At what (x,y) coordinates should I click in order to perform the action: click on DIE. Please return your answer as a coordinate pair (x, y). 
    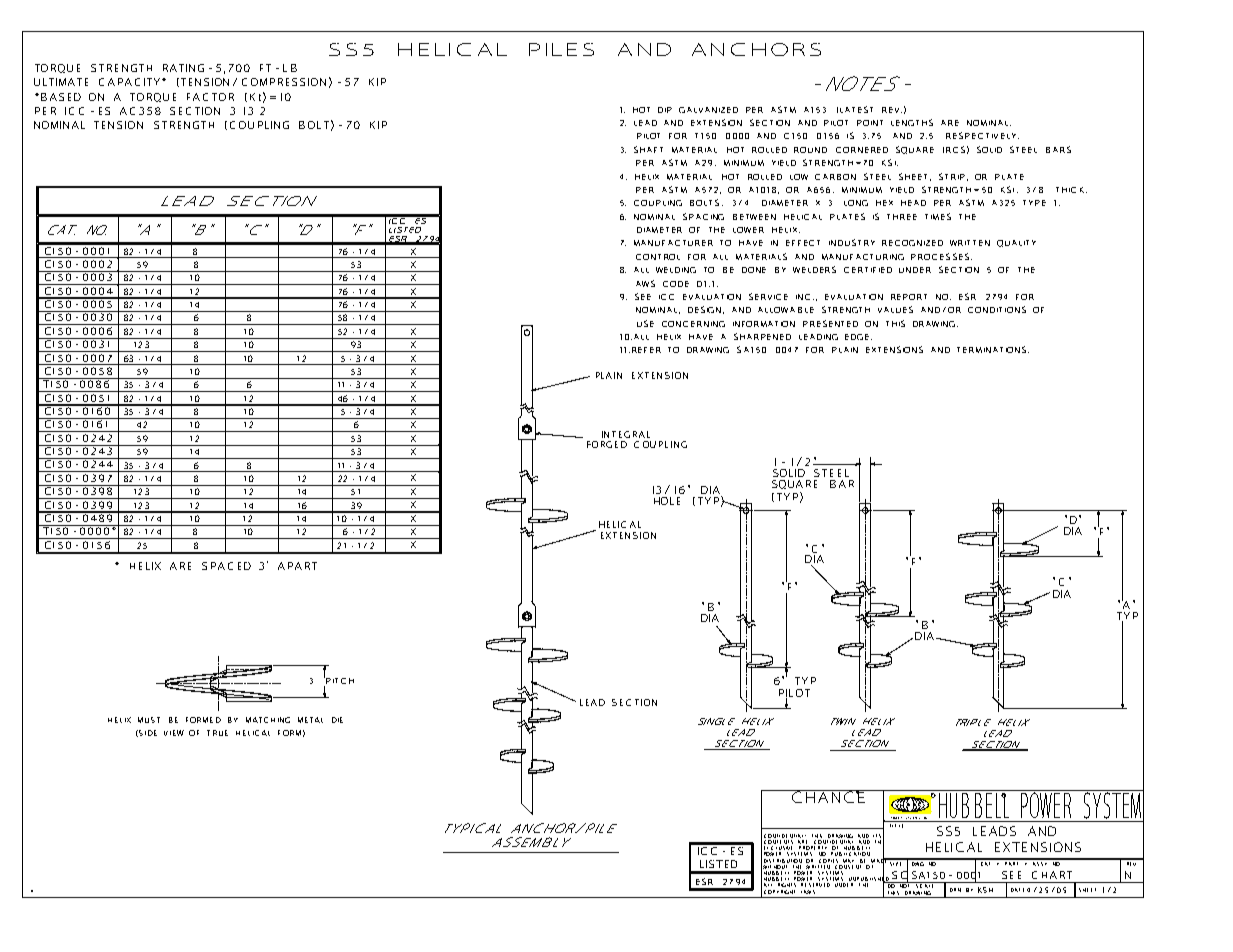
    Looking at the image, I should click on (337, 720).
